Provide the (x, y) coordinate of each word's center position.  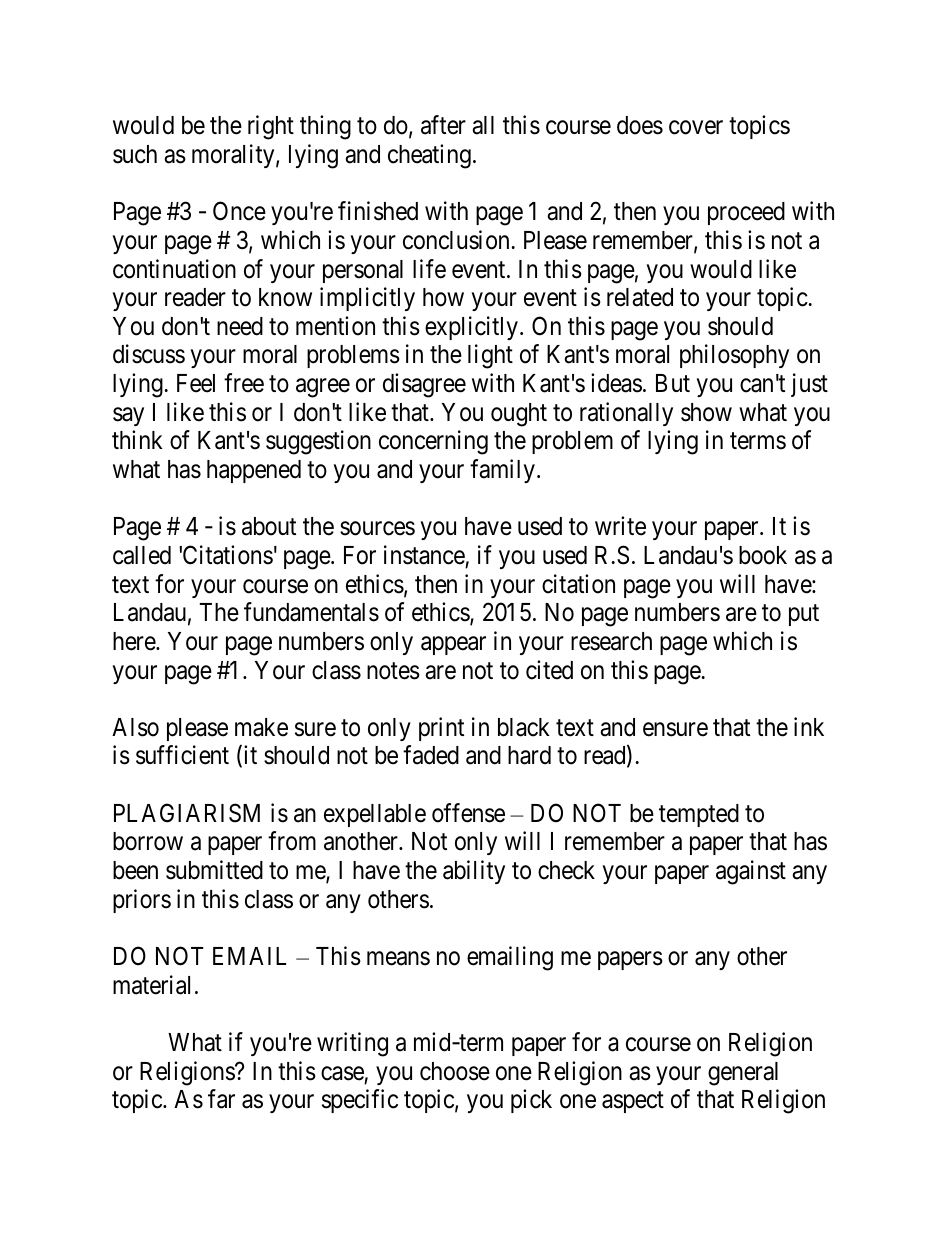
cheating (429, 156)
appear (453, 645)
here (135, 641)
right (271, 127)
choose (455, 1071)
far (221, 1099)
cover (696, 128)
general (743, 1074)
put (804, 615)
